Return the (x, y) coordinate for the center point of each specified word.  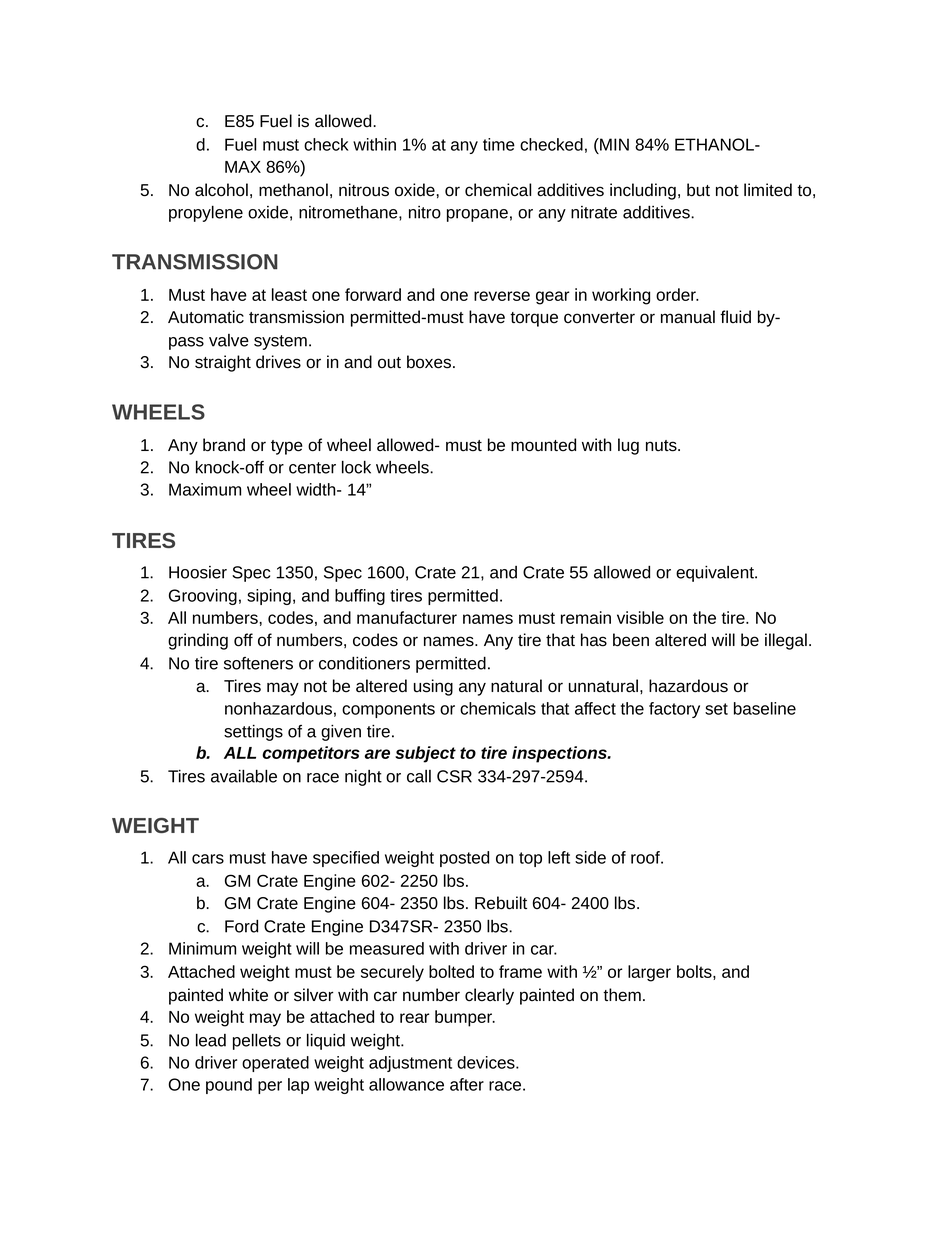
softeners (258, 663)
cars (208, 859)
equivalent (716, 574)
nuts (662, 446)
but (698, 190)
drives (278, 362)
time (499, 144)
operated (275, 1064)
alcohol (221, 190)
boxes (429, 362)
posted (464, 859)
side (590, 857)
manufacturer (407, 617)
